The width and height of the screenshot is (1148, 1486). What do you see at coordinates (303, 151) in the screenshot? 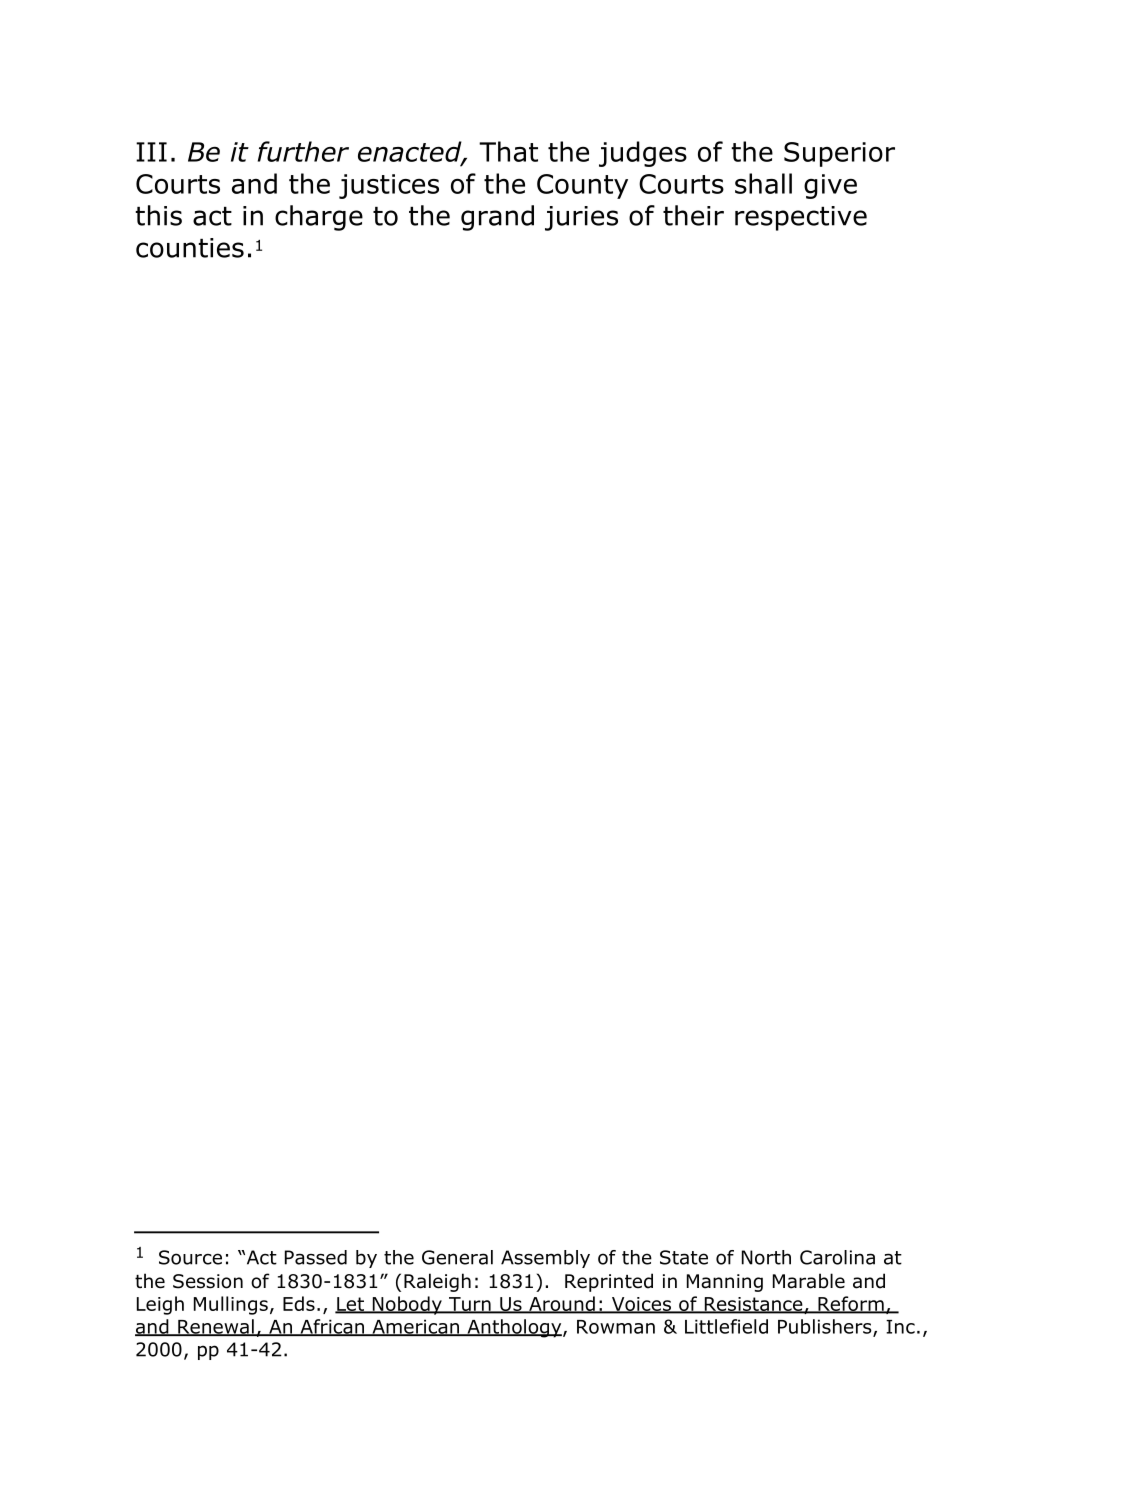
I see `further` at bounding box center [303, 151].
